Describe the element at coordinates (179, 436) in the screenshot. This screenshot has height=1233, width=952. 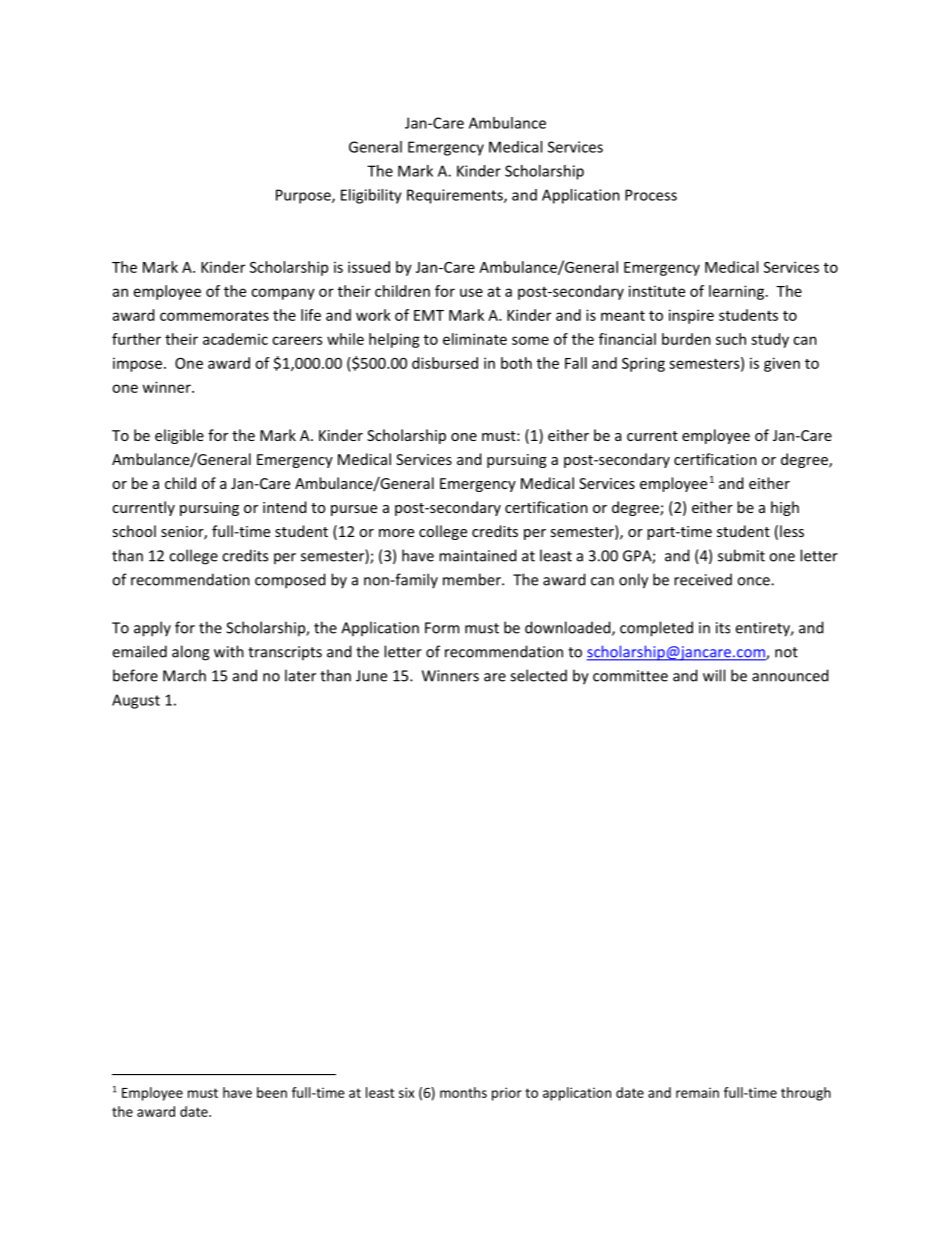
I see `eligible` at that location.
